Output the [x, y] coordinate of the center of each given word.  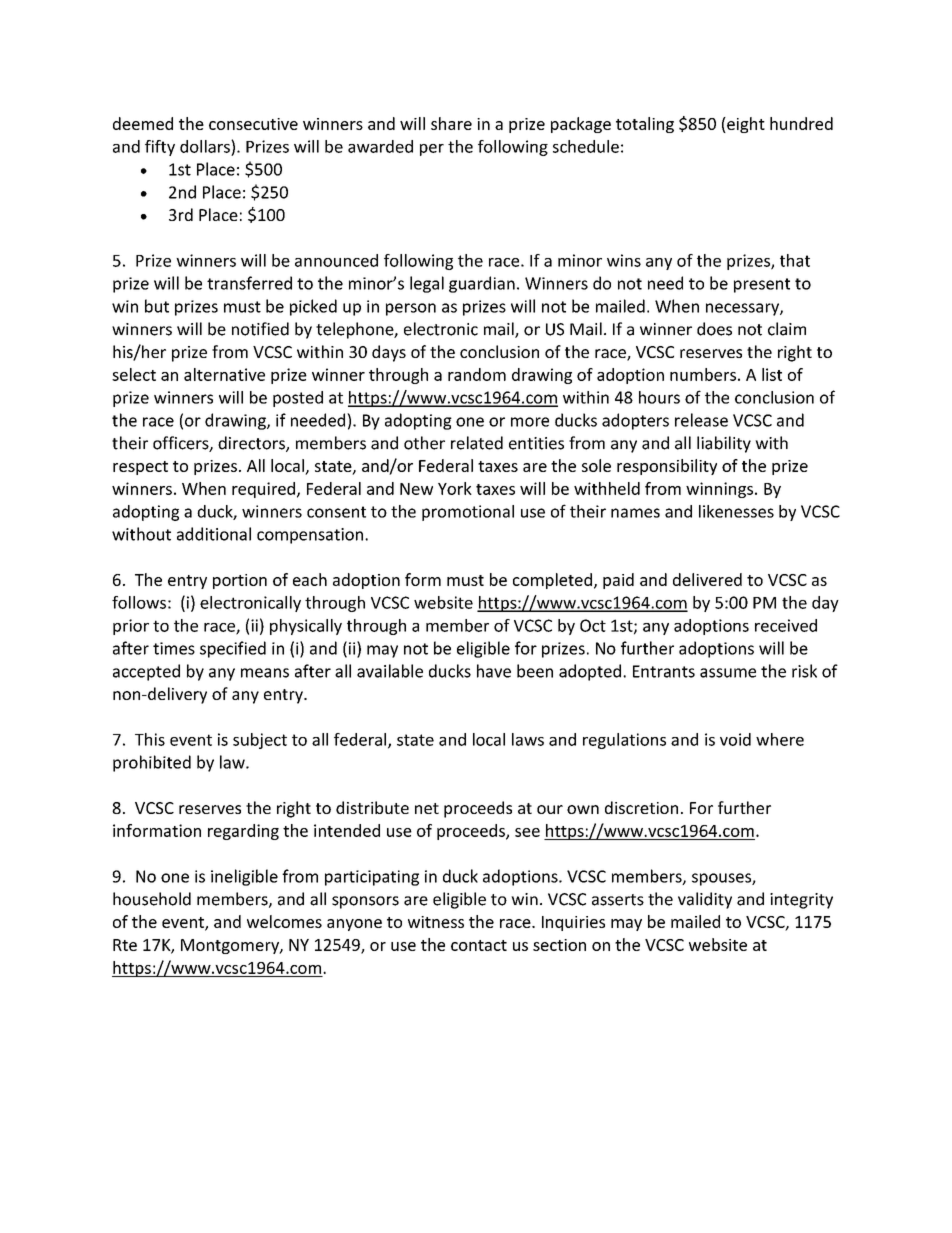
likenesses [736, 511]
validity [705, 900]
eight [745, 125]
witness [436, 922]
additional [214, 534]
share [451, 123]
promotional [468, 513]
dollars [206, 146]
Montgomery [231, 946]
